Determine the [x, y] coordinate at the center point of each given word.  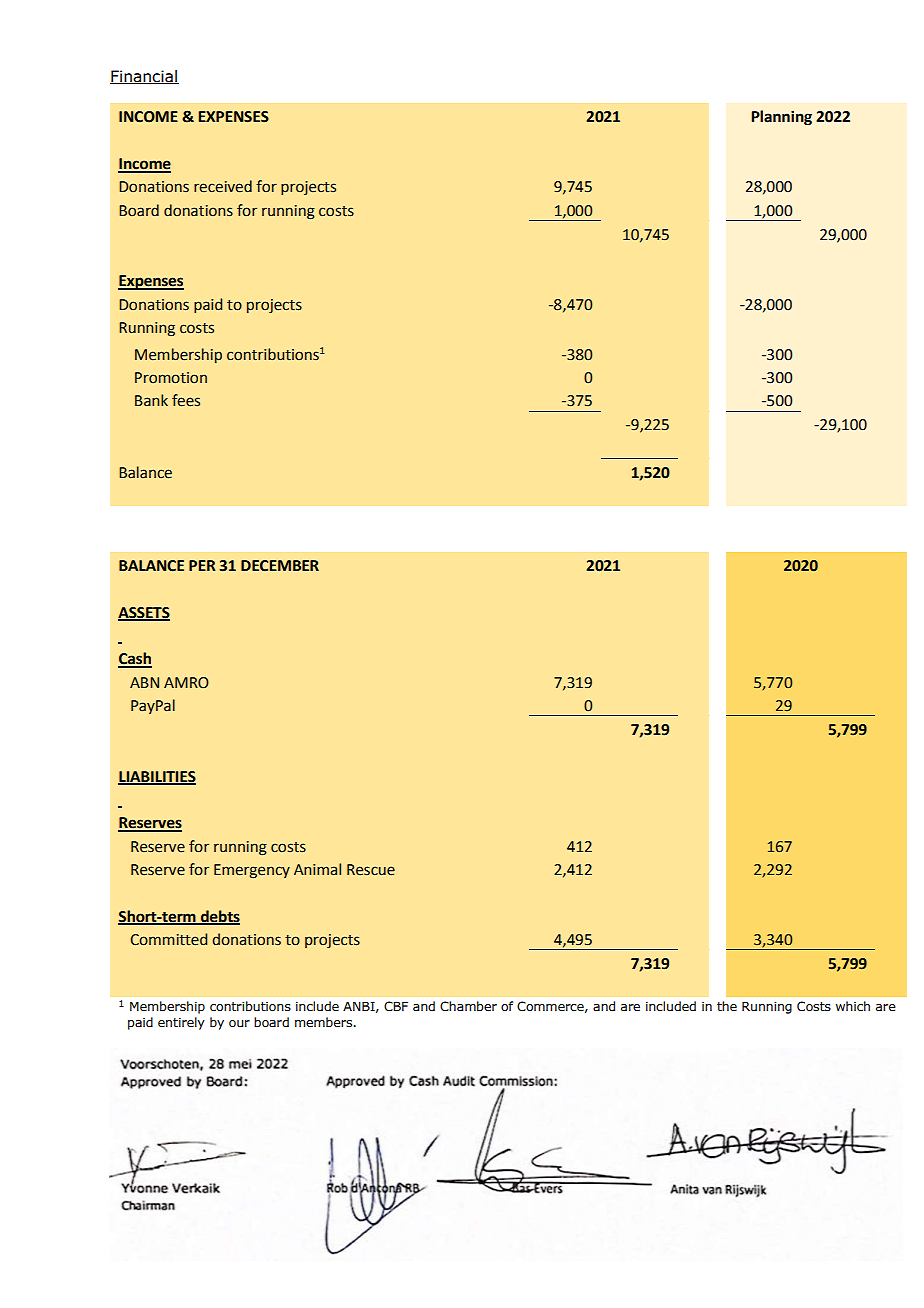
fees [186, 400]
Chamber [468, 1006]
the [727, 1006]
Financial [144, 77]
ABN [144, 682]
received [223, 186]
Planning [781, 118]
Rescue [371, 870]
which [853, 1006]
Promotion [171, 378]
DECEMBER [280, 566]
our [239, 1023]
